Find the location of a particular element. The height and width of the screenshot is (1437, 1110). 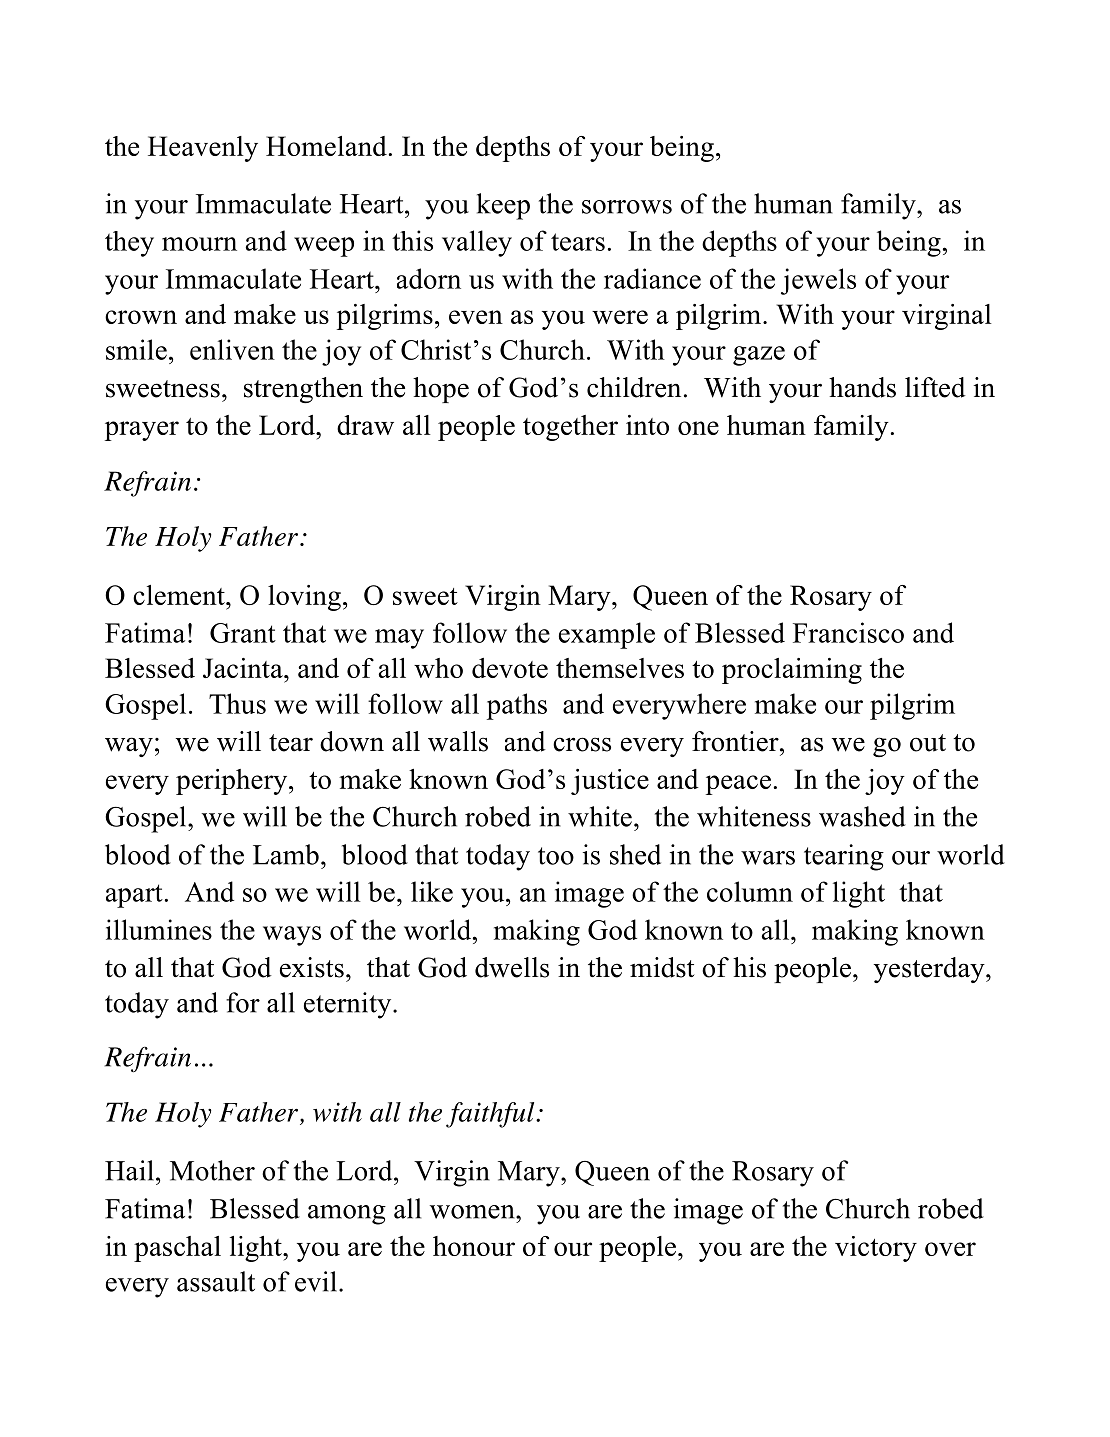

Heavenly is located at coordinates (203, 149).
